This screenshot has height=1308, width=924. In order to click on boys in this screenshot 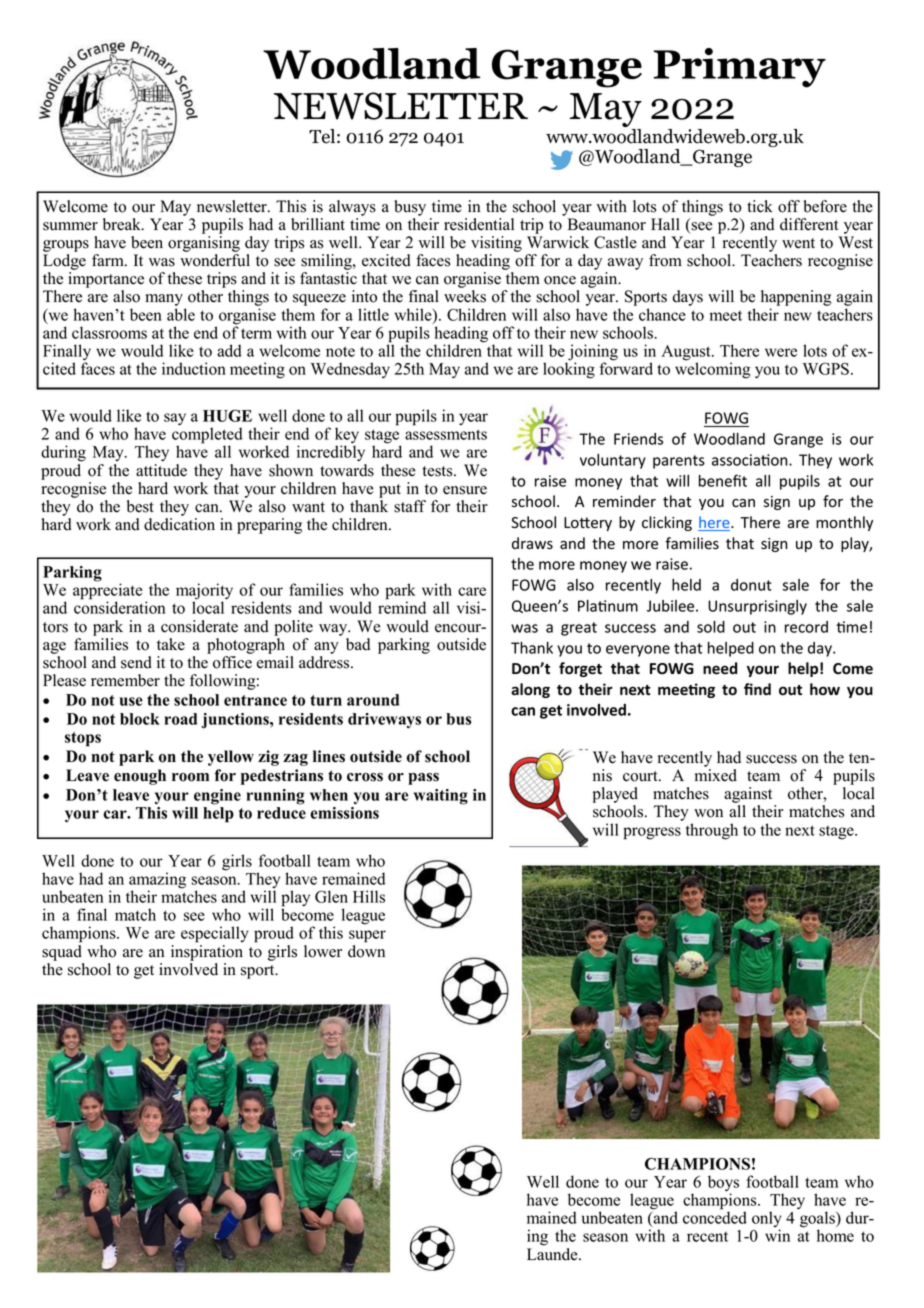, I will do `click(723, 1184)`.
